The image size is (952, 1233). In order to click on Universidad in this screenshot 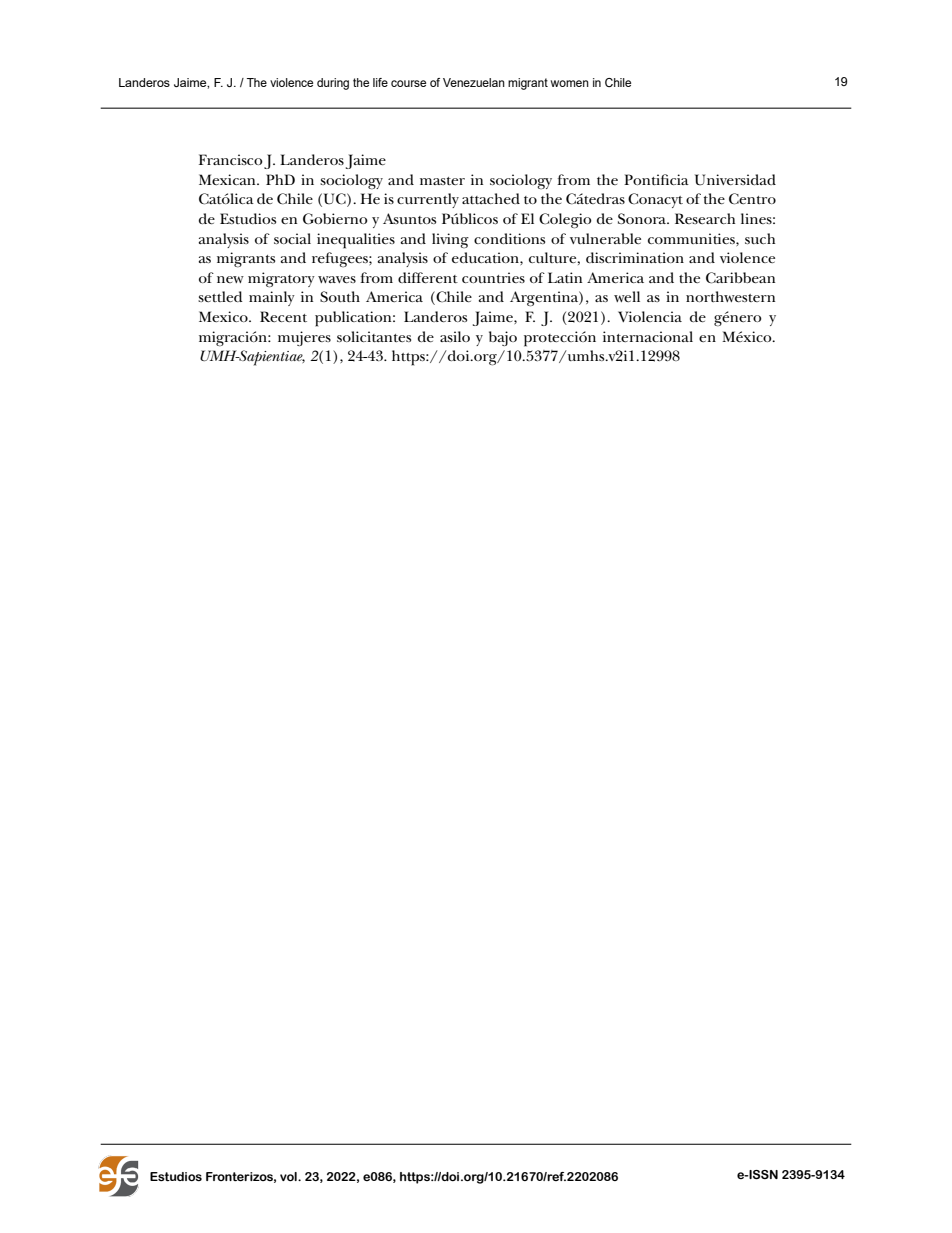, I will do `click(735, 180)`.
